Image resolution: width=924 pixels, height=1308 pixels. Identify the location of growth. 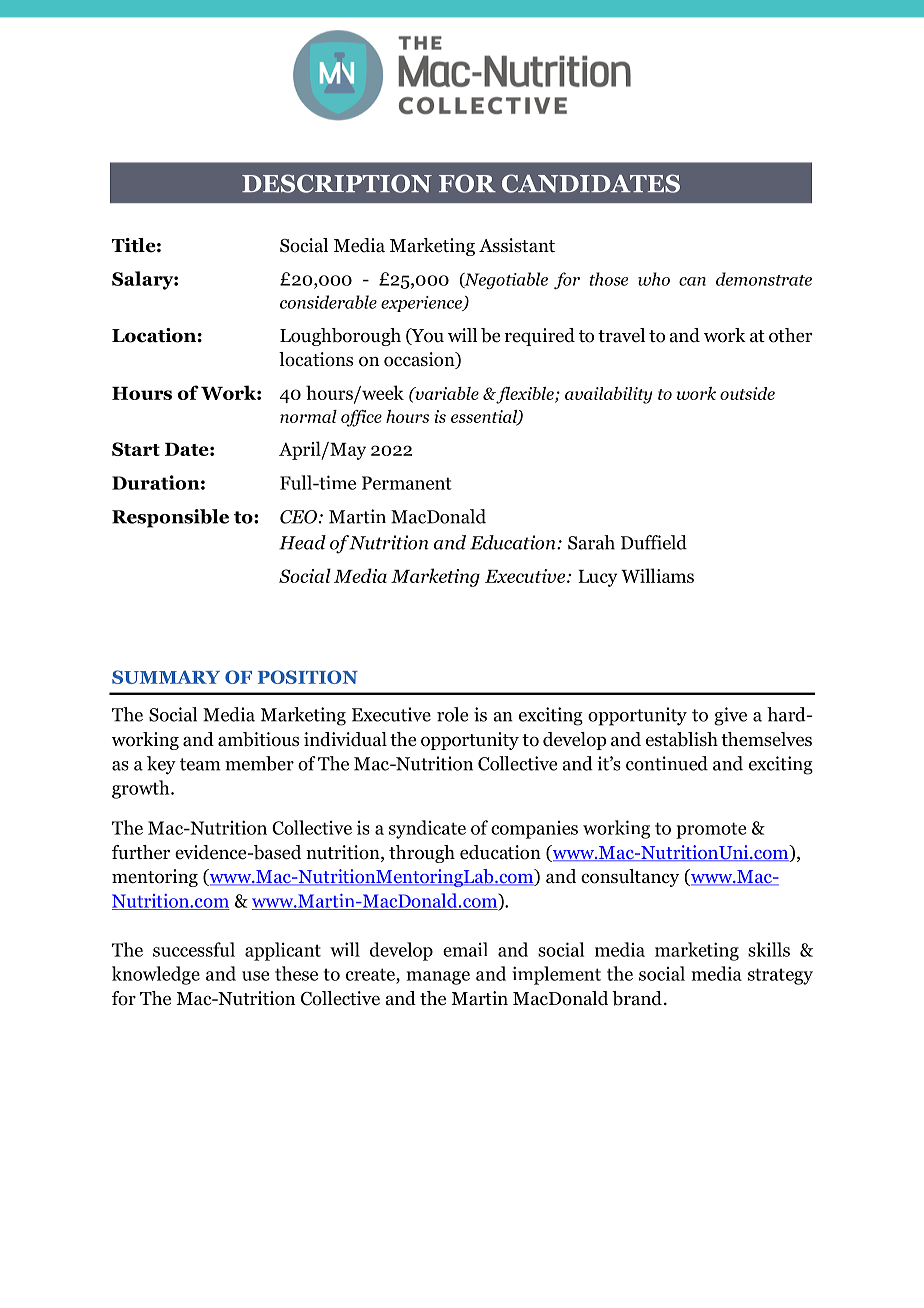
(142, 789).
